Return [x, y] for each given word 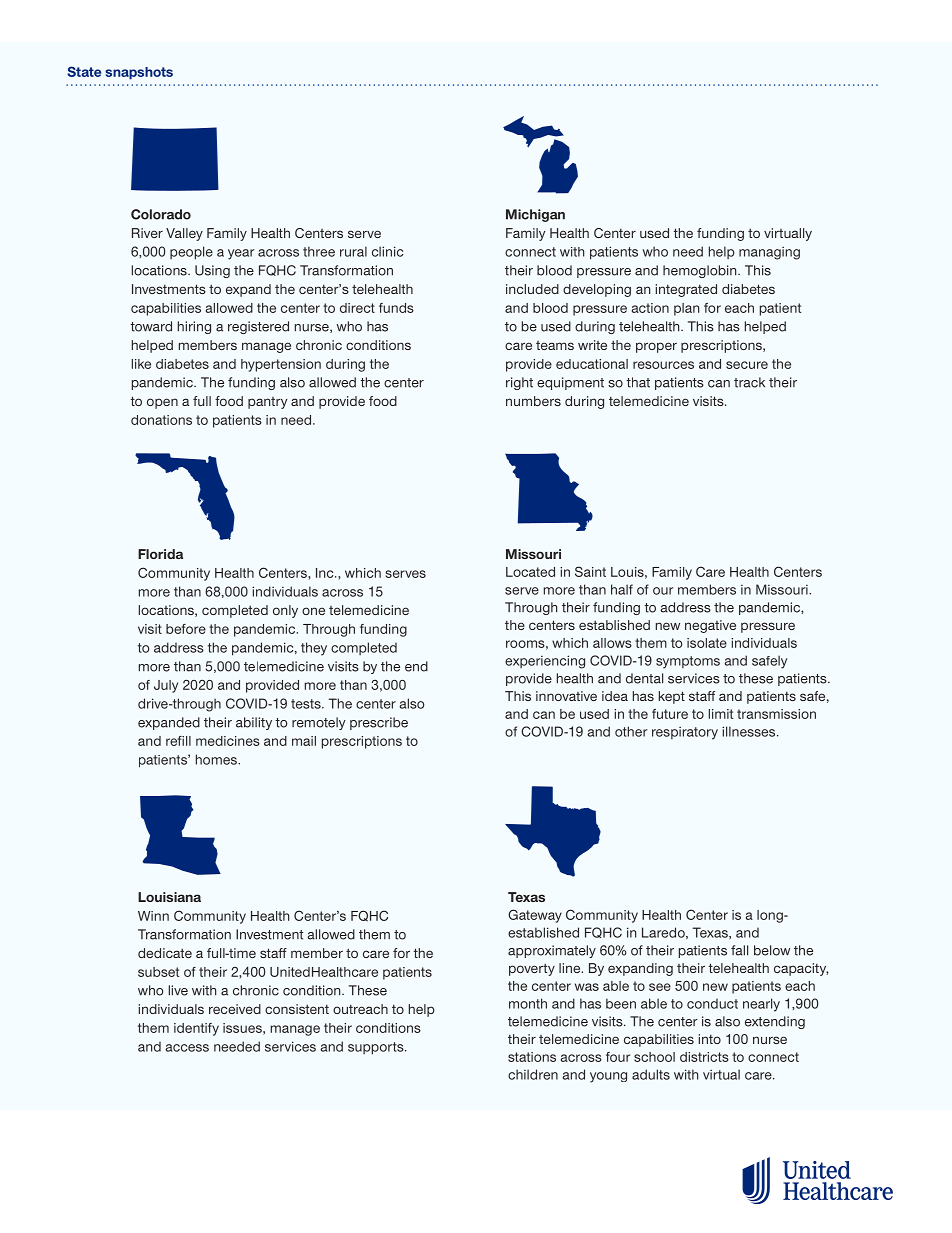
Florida [160, 554]
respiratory [685, 733]
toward [151, 326]
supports [377, 1048]
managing [769, 253]
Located [530, 572]
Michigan [535, 215]
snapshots [139, 73]
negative [710, 626]
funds [396, 308]
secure [747, 365]
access [187, 1048]
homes [217, 759]
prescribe [379, 723]
